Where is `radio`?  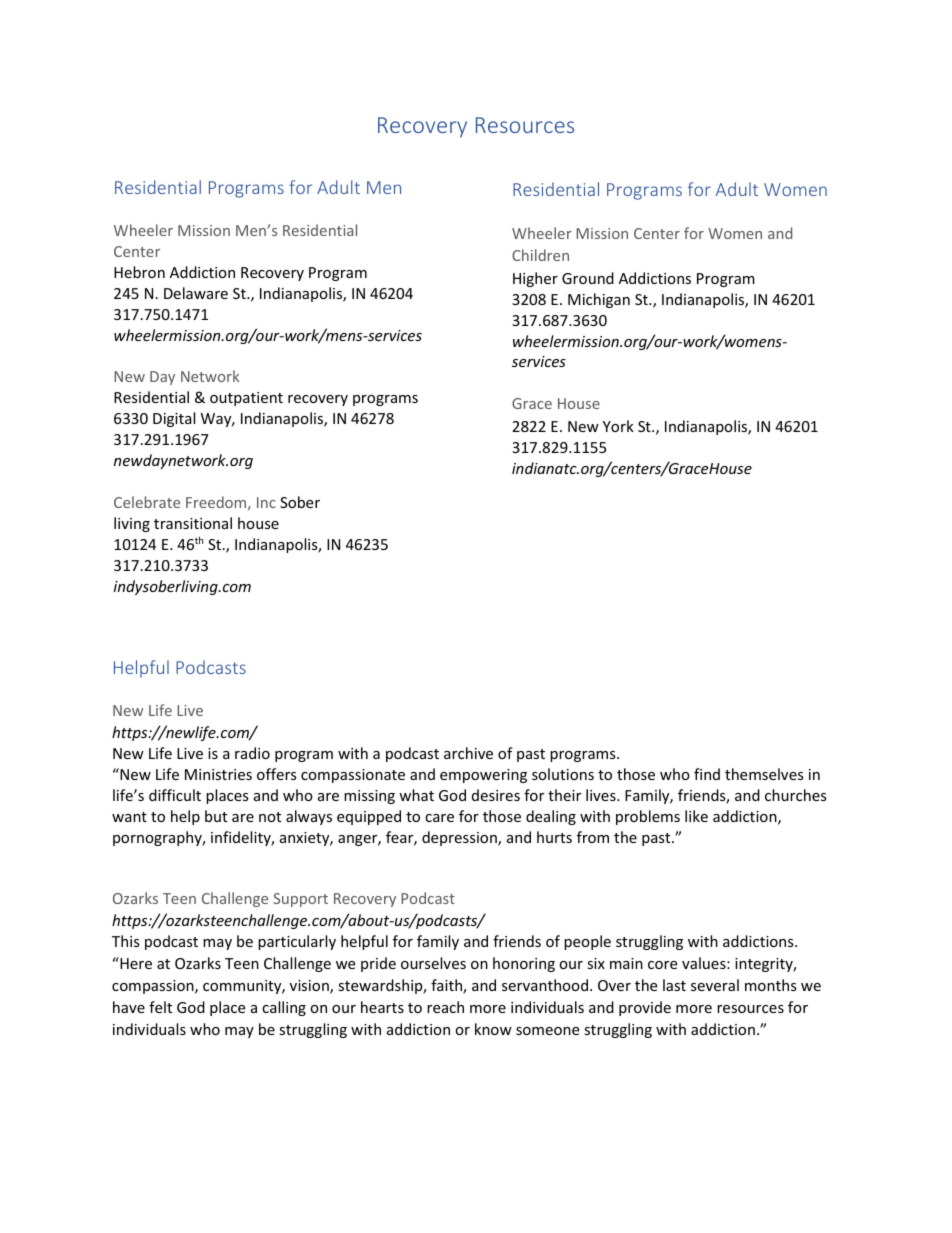 radio is located at coordinates (252, 753).
